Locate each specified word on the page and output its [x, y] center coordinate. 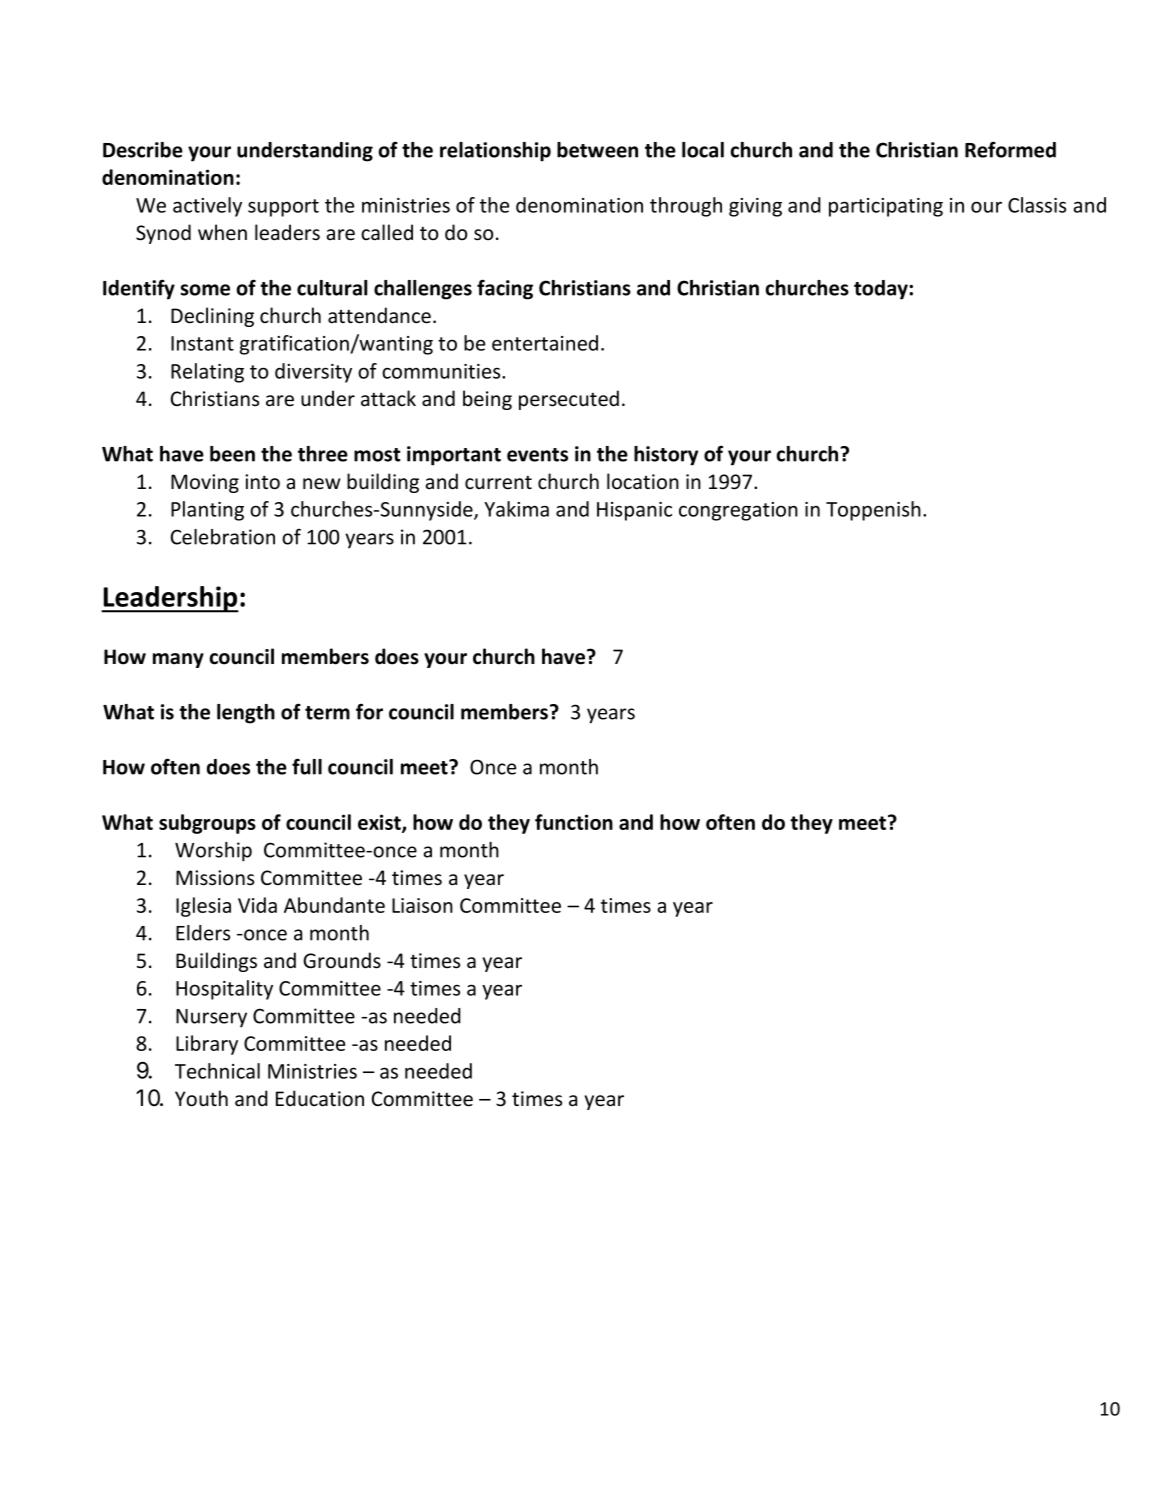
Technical [217, 1071]
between [597, 150]
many [178, 660]
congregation [738, 511]
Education [320, 1098]
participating [886, 207]
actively [207, 207]
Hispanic [634, 511]
